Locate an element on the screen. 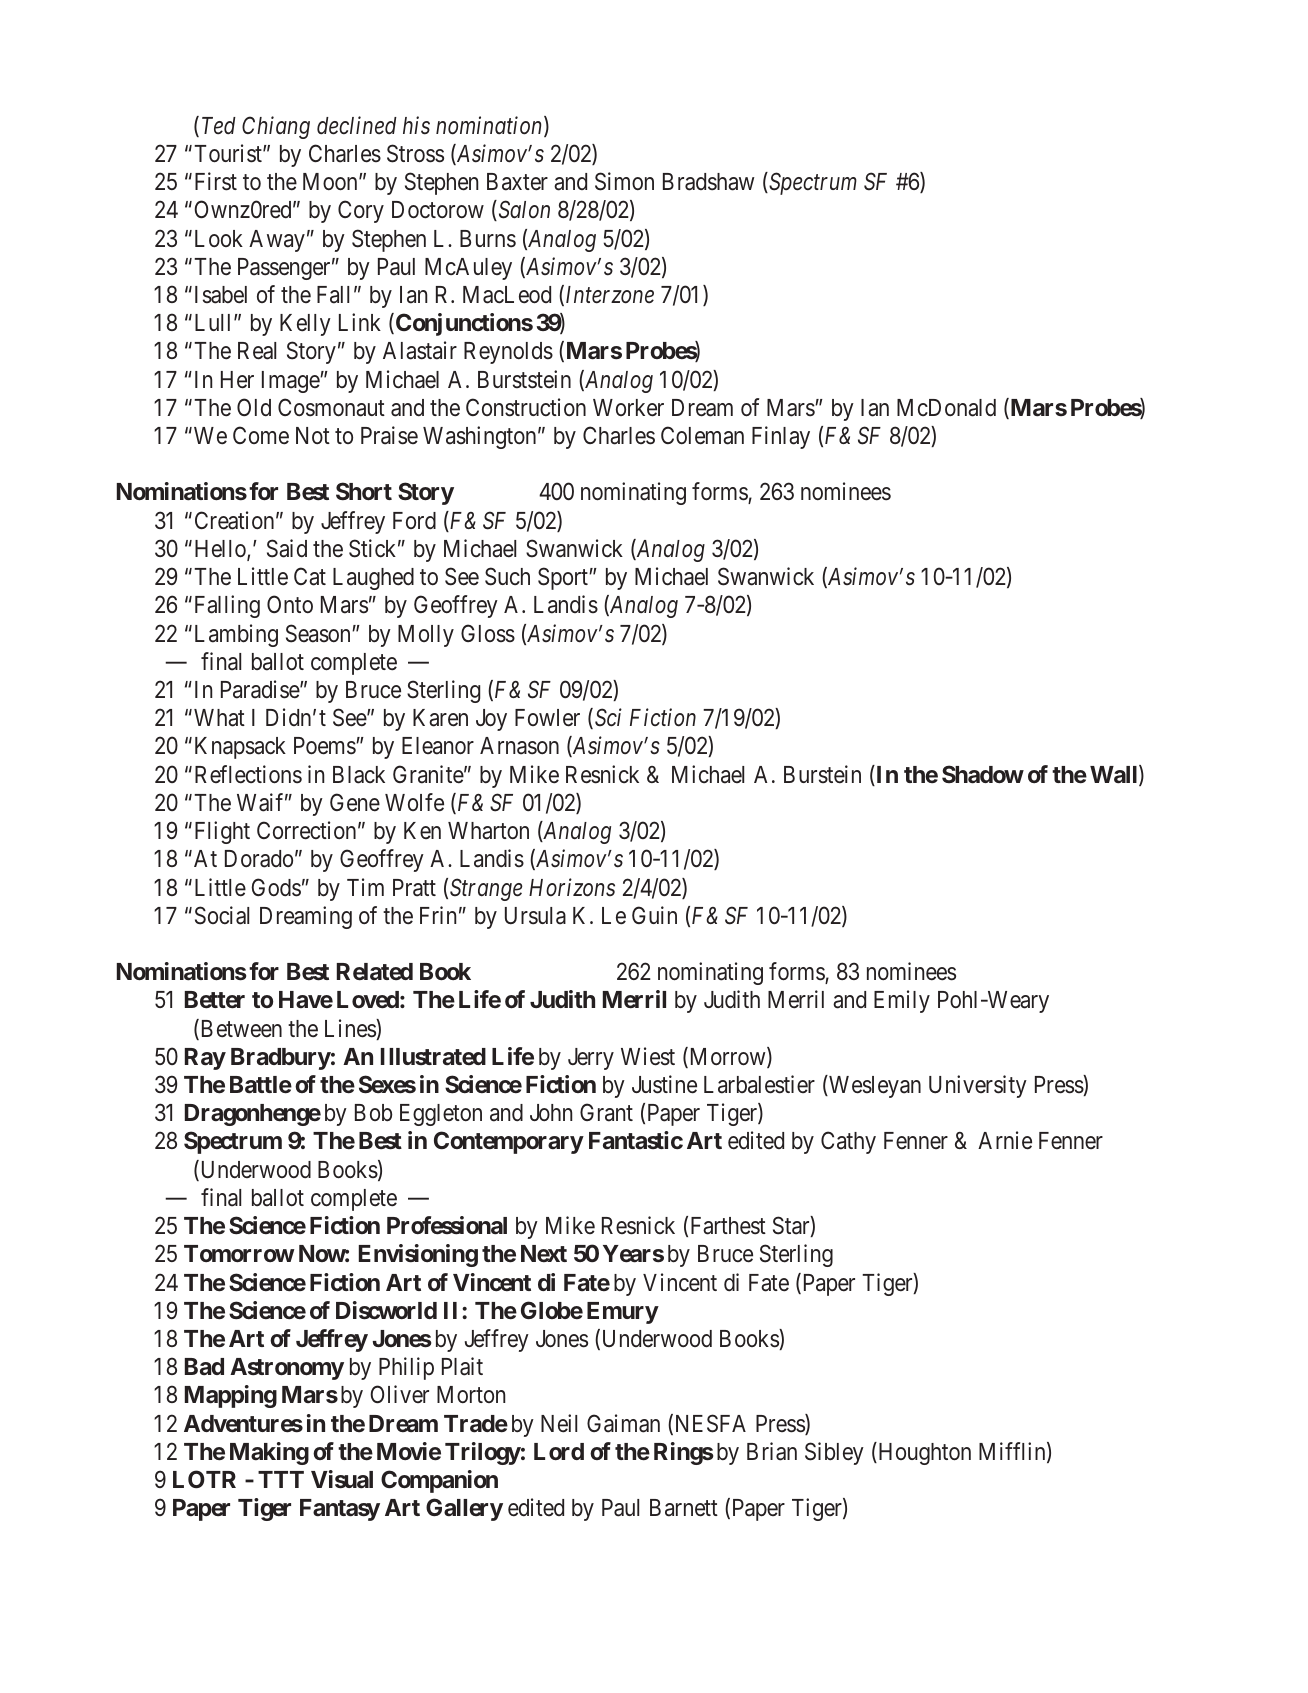  TTT is located at coordinates (281, 1479).
